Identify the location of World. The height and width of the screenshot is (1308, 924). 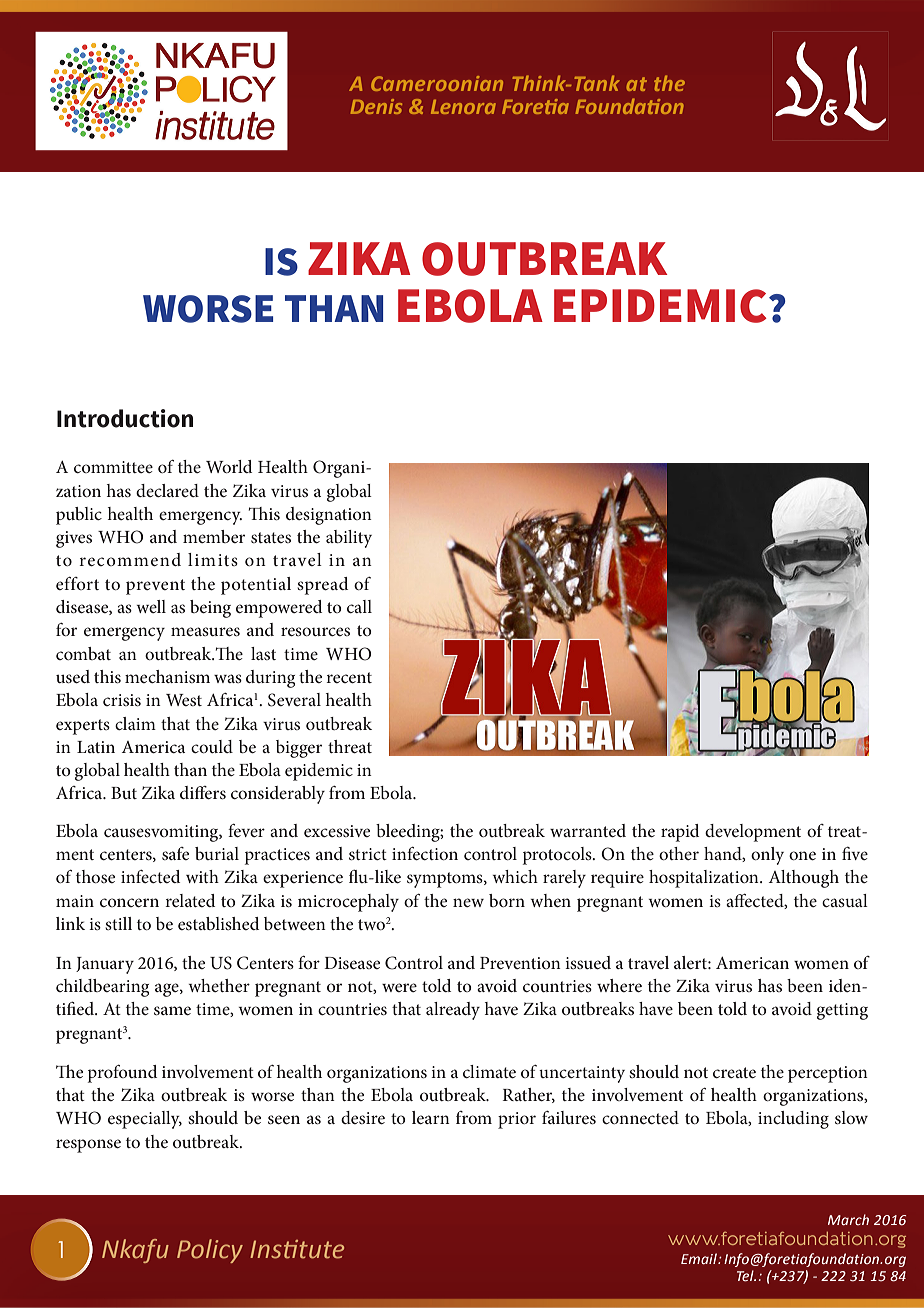
(229, 466).
